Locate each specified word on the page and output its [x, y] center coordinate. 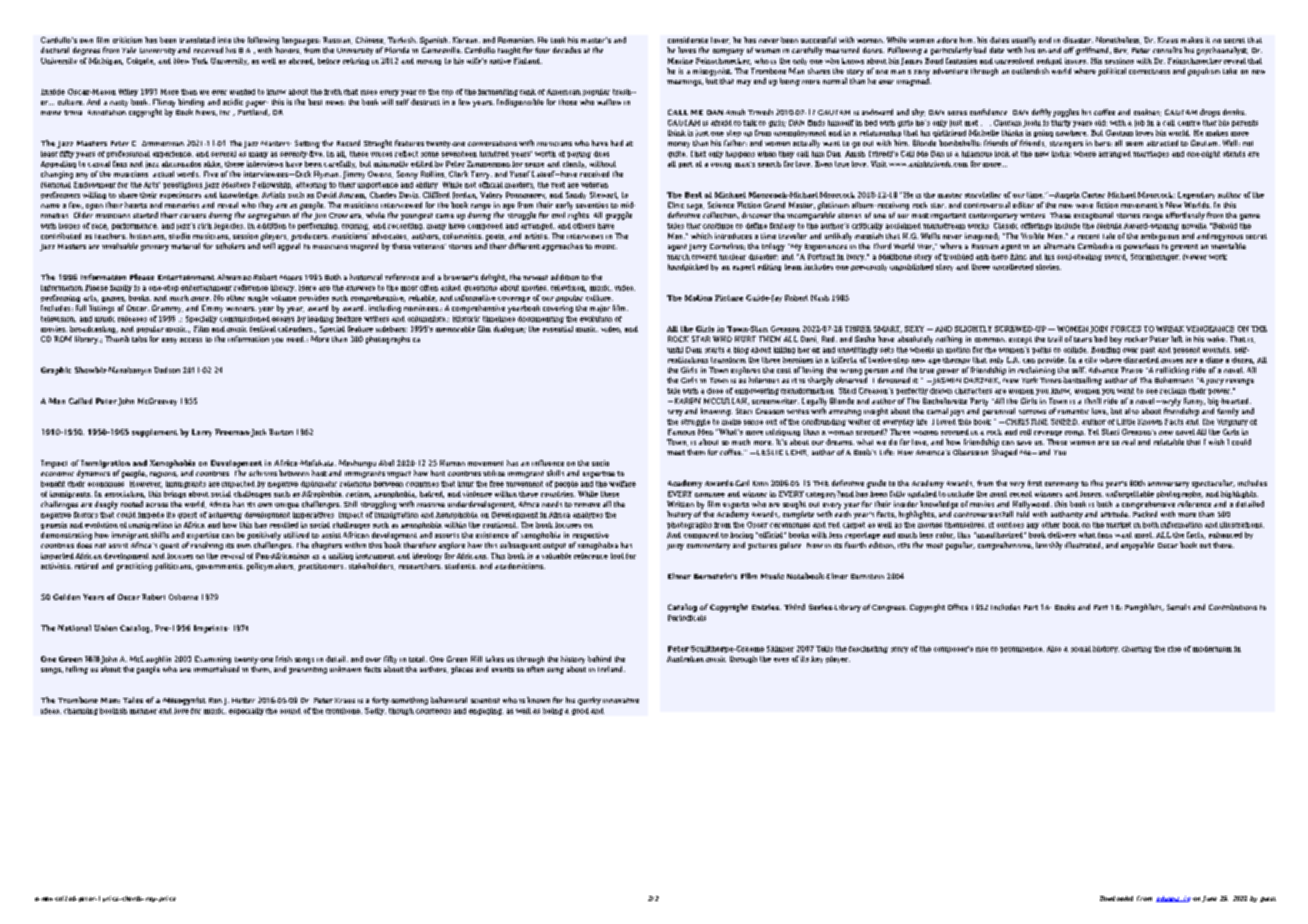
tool [617, 556]
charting [1137, 649]
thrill [1093, 401]
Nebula [1109, 226]
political [1112, 72]
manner [143, 711]
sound [290, 711]
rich [205, 226]
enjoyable [1137, 546]
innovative [621, 700]
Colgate [141, 61]
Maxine [680, 61]
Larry [202, 433]
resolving [207, 546]
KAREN [686, 401]
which [701, 236]
